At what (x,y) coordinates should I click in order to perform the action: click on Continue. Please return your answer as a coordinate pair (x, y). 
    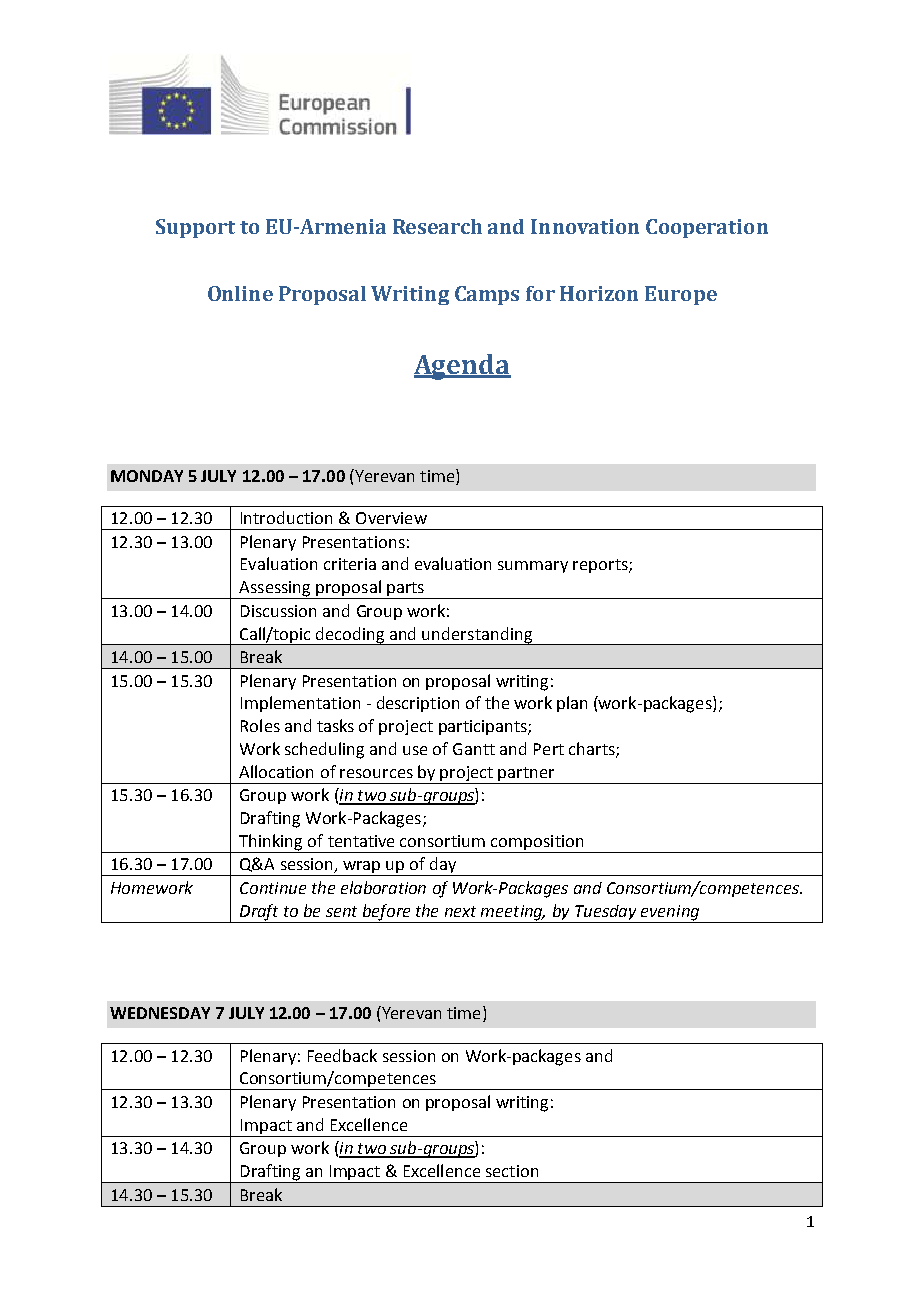
    Looking at the image, I should click on (273, 888).
